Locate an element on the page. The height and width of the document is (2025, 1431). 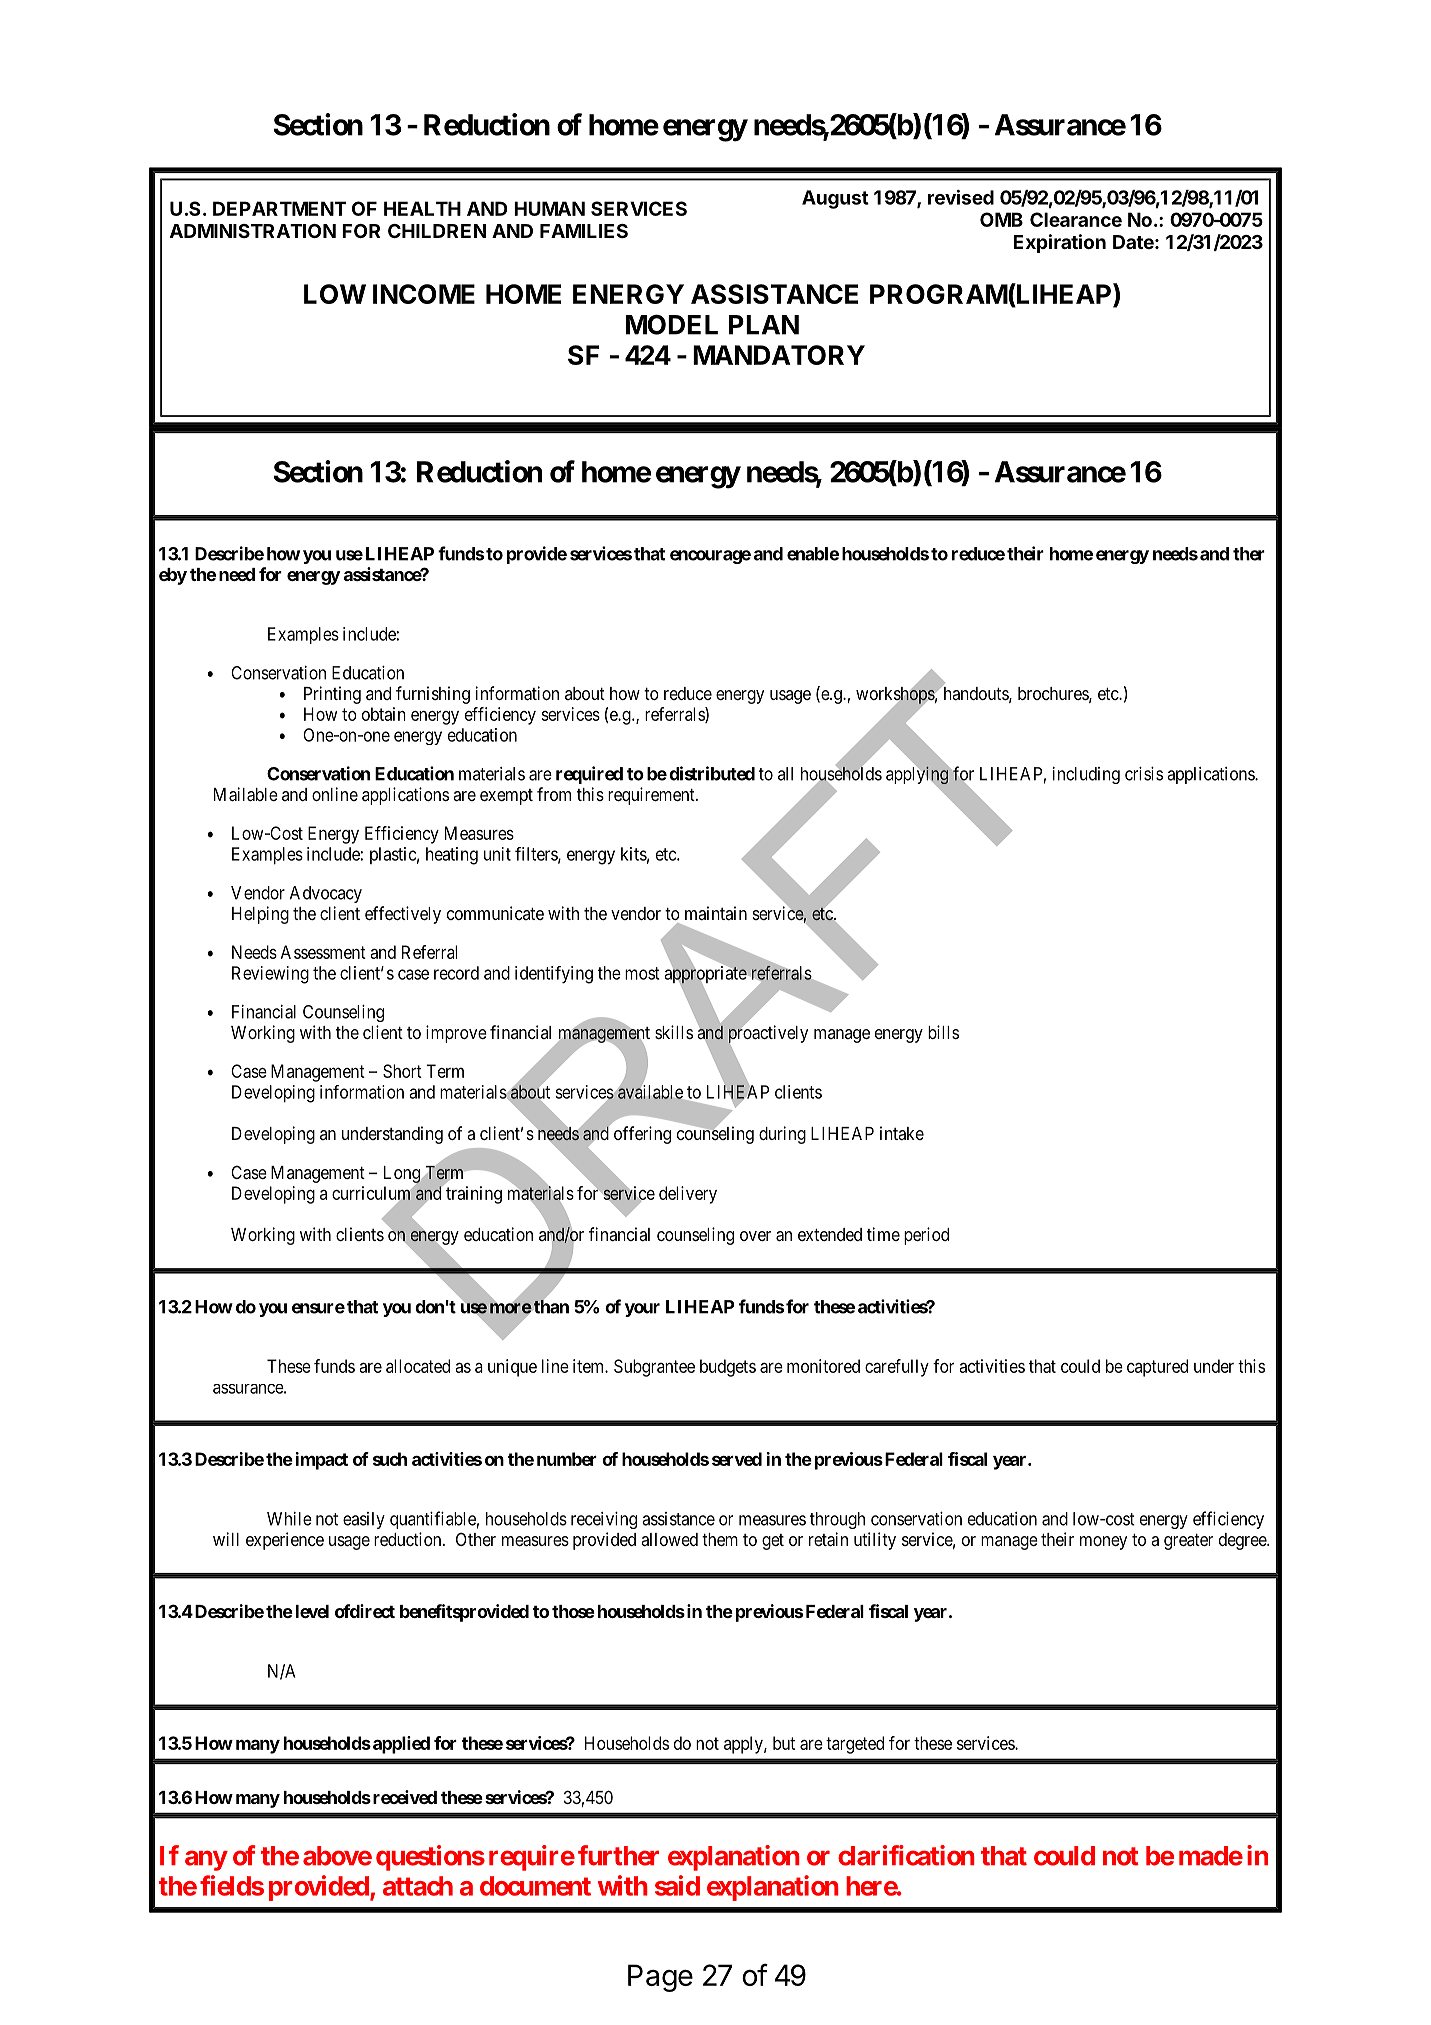
distributed is located at coordinates (712, 773).
